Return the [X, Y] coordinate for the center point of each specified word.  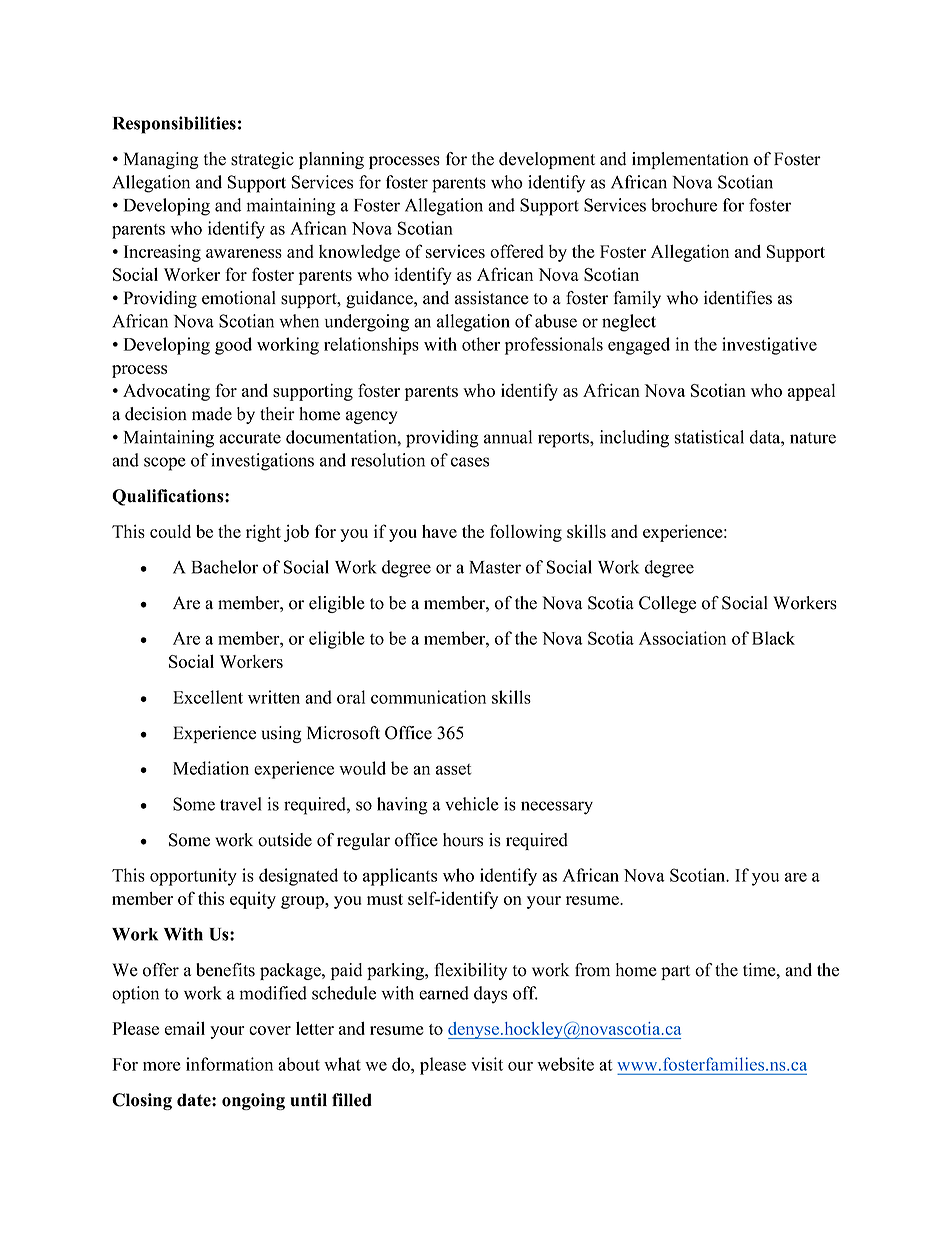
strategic [262, 160]
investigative [769, 346]
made [212, 414]
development [547, 160]
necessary [557, 808]
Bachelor [225, 567]
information [229, 1064]
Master [495, 567]
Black [773, 638]
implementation [690, 160]
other [481, 344]
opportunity [193, 877]
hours [463, 840]
